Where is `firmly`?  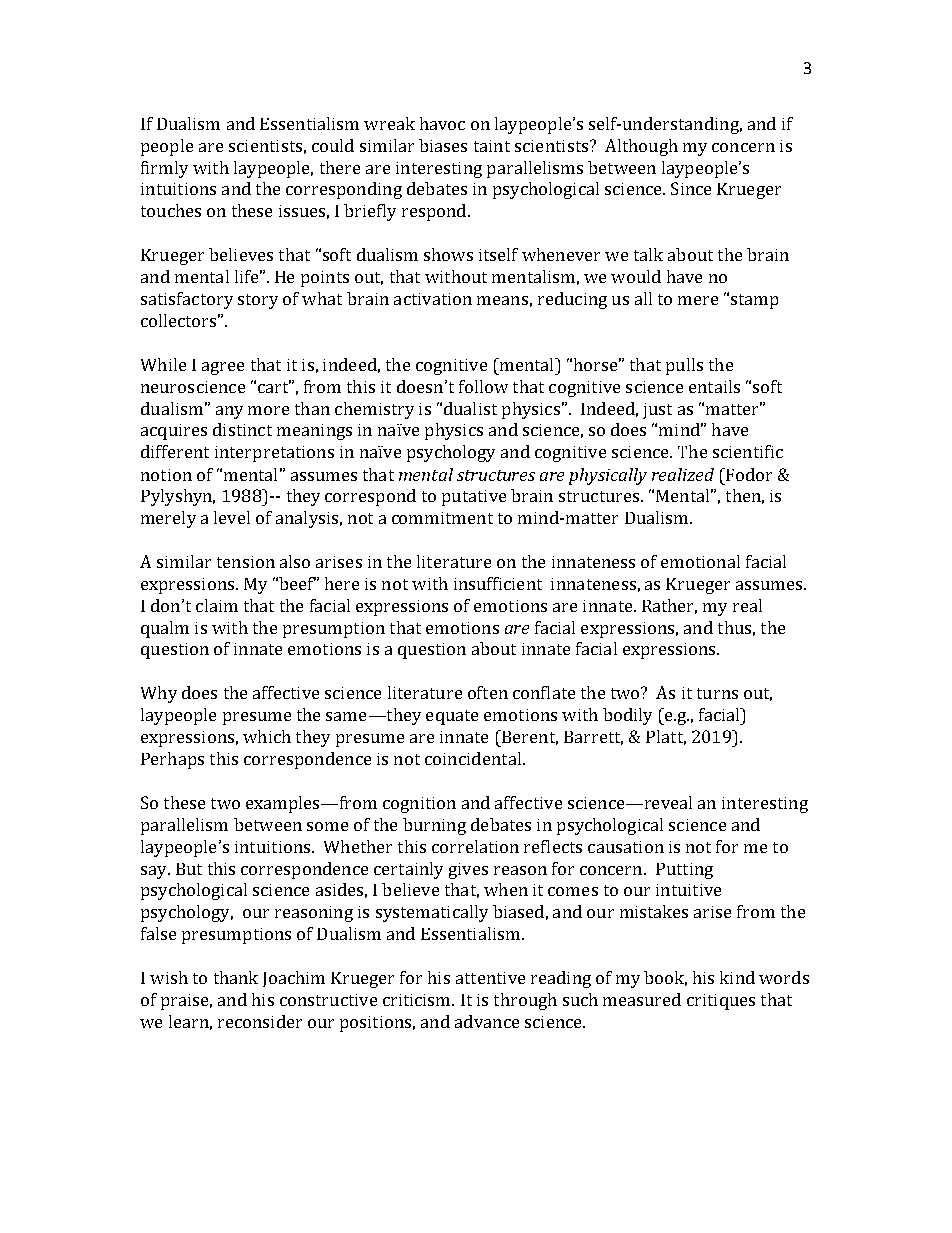 firmly is located at coordinates (164, 169).
